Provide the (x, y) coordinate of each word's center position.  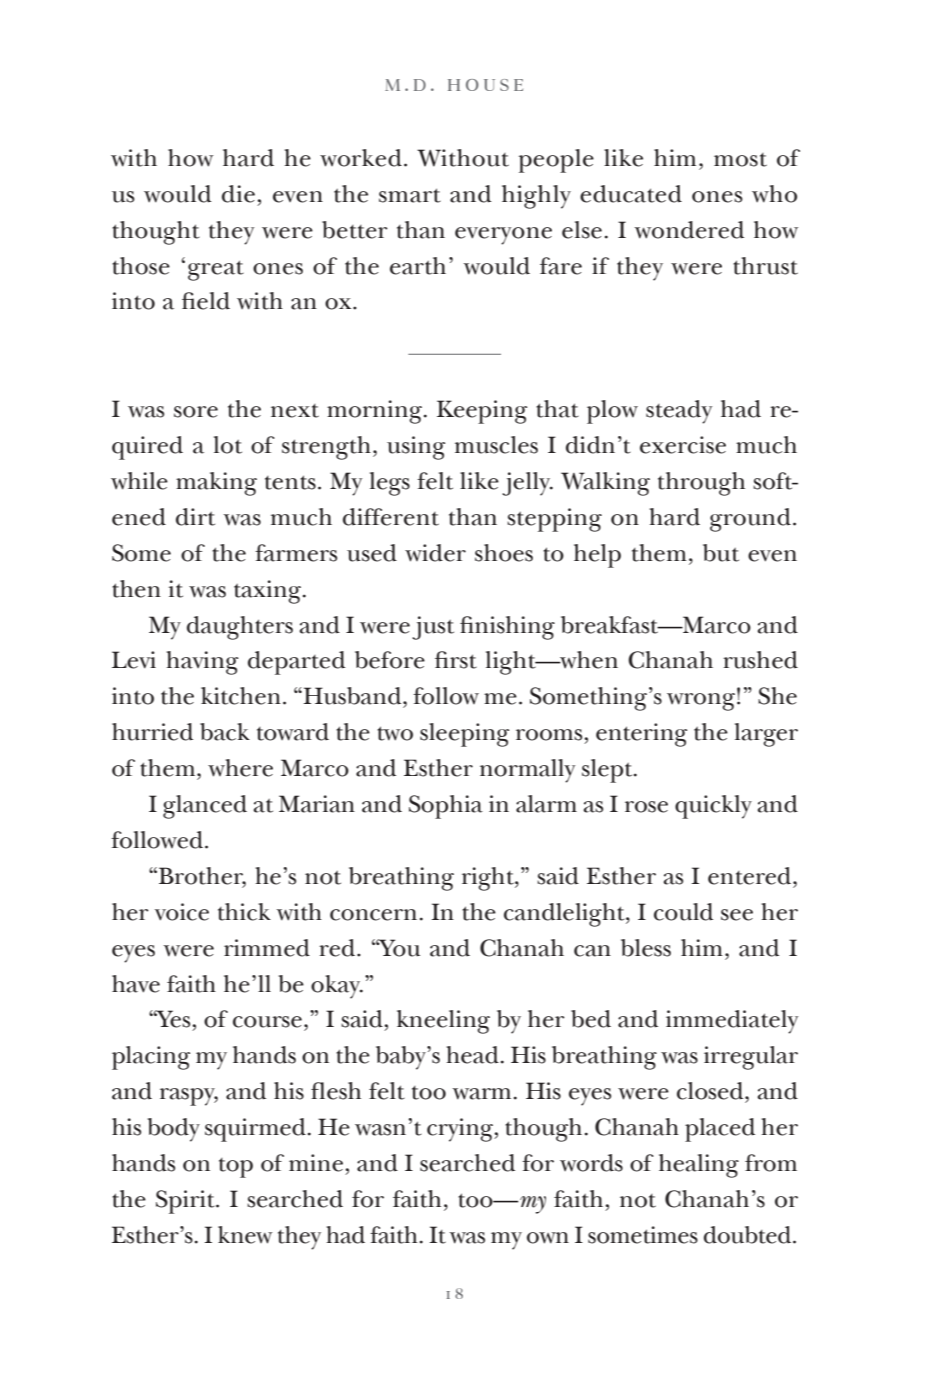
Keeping (482, 412)
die (238, 194)
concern (373, 915)
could (683, 912)
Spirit (186, 1202)
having (202, 663)
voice (182, 912)
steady (679, 412)
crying (461, 1130)
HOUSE (485, 85)
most (740, 160)
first (456, 660)
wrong (701, 702)
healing (699, 1166)
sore (196, 412)
